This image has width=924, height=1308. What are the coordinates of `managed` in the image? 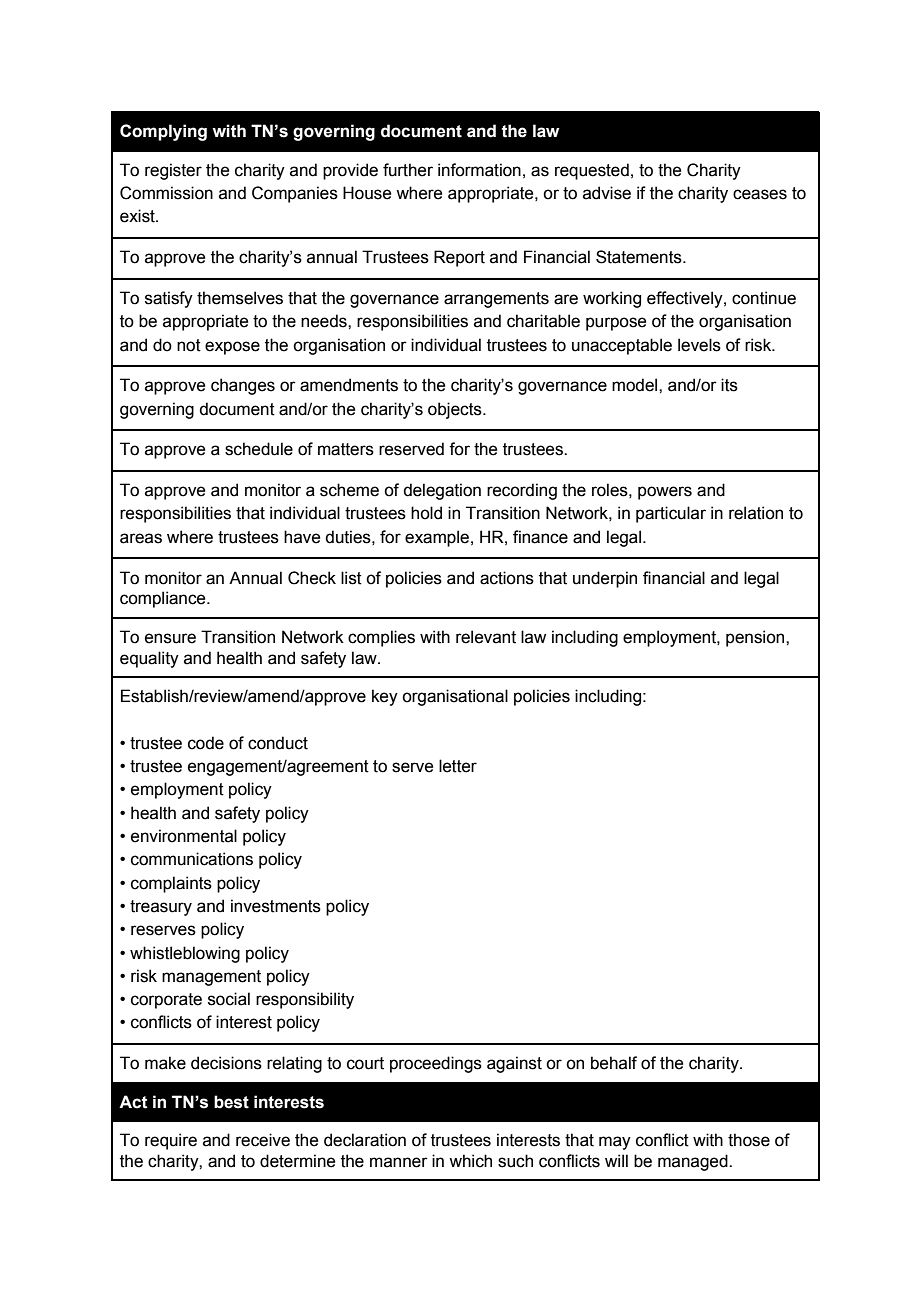 It's located at (694, 1162).
